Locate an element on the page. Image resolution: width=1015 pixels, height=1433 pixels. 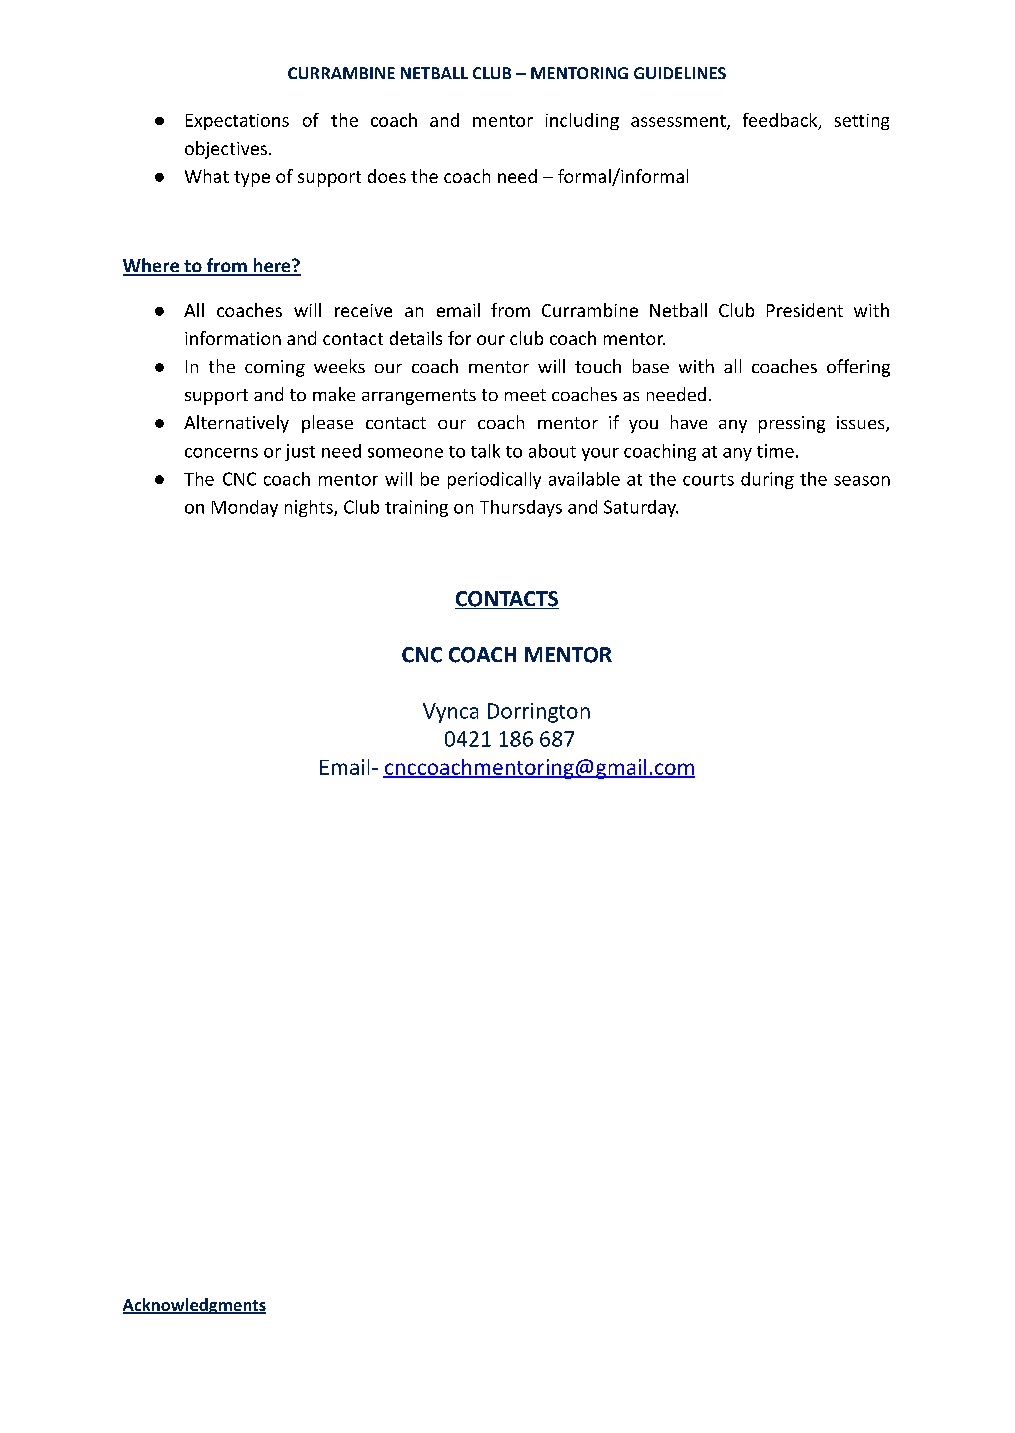
Saturday is located at coordinates (641, 508).
